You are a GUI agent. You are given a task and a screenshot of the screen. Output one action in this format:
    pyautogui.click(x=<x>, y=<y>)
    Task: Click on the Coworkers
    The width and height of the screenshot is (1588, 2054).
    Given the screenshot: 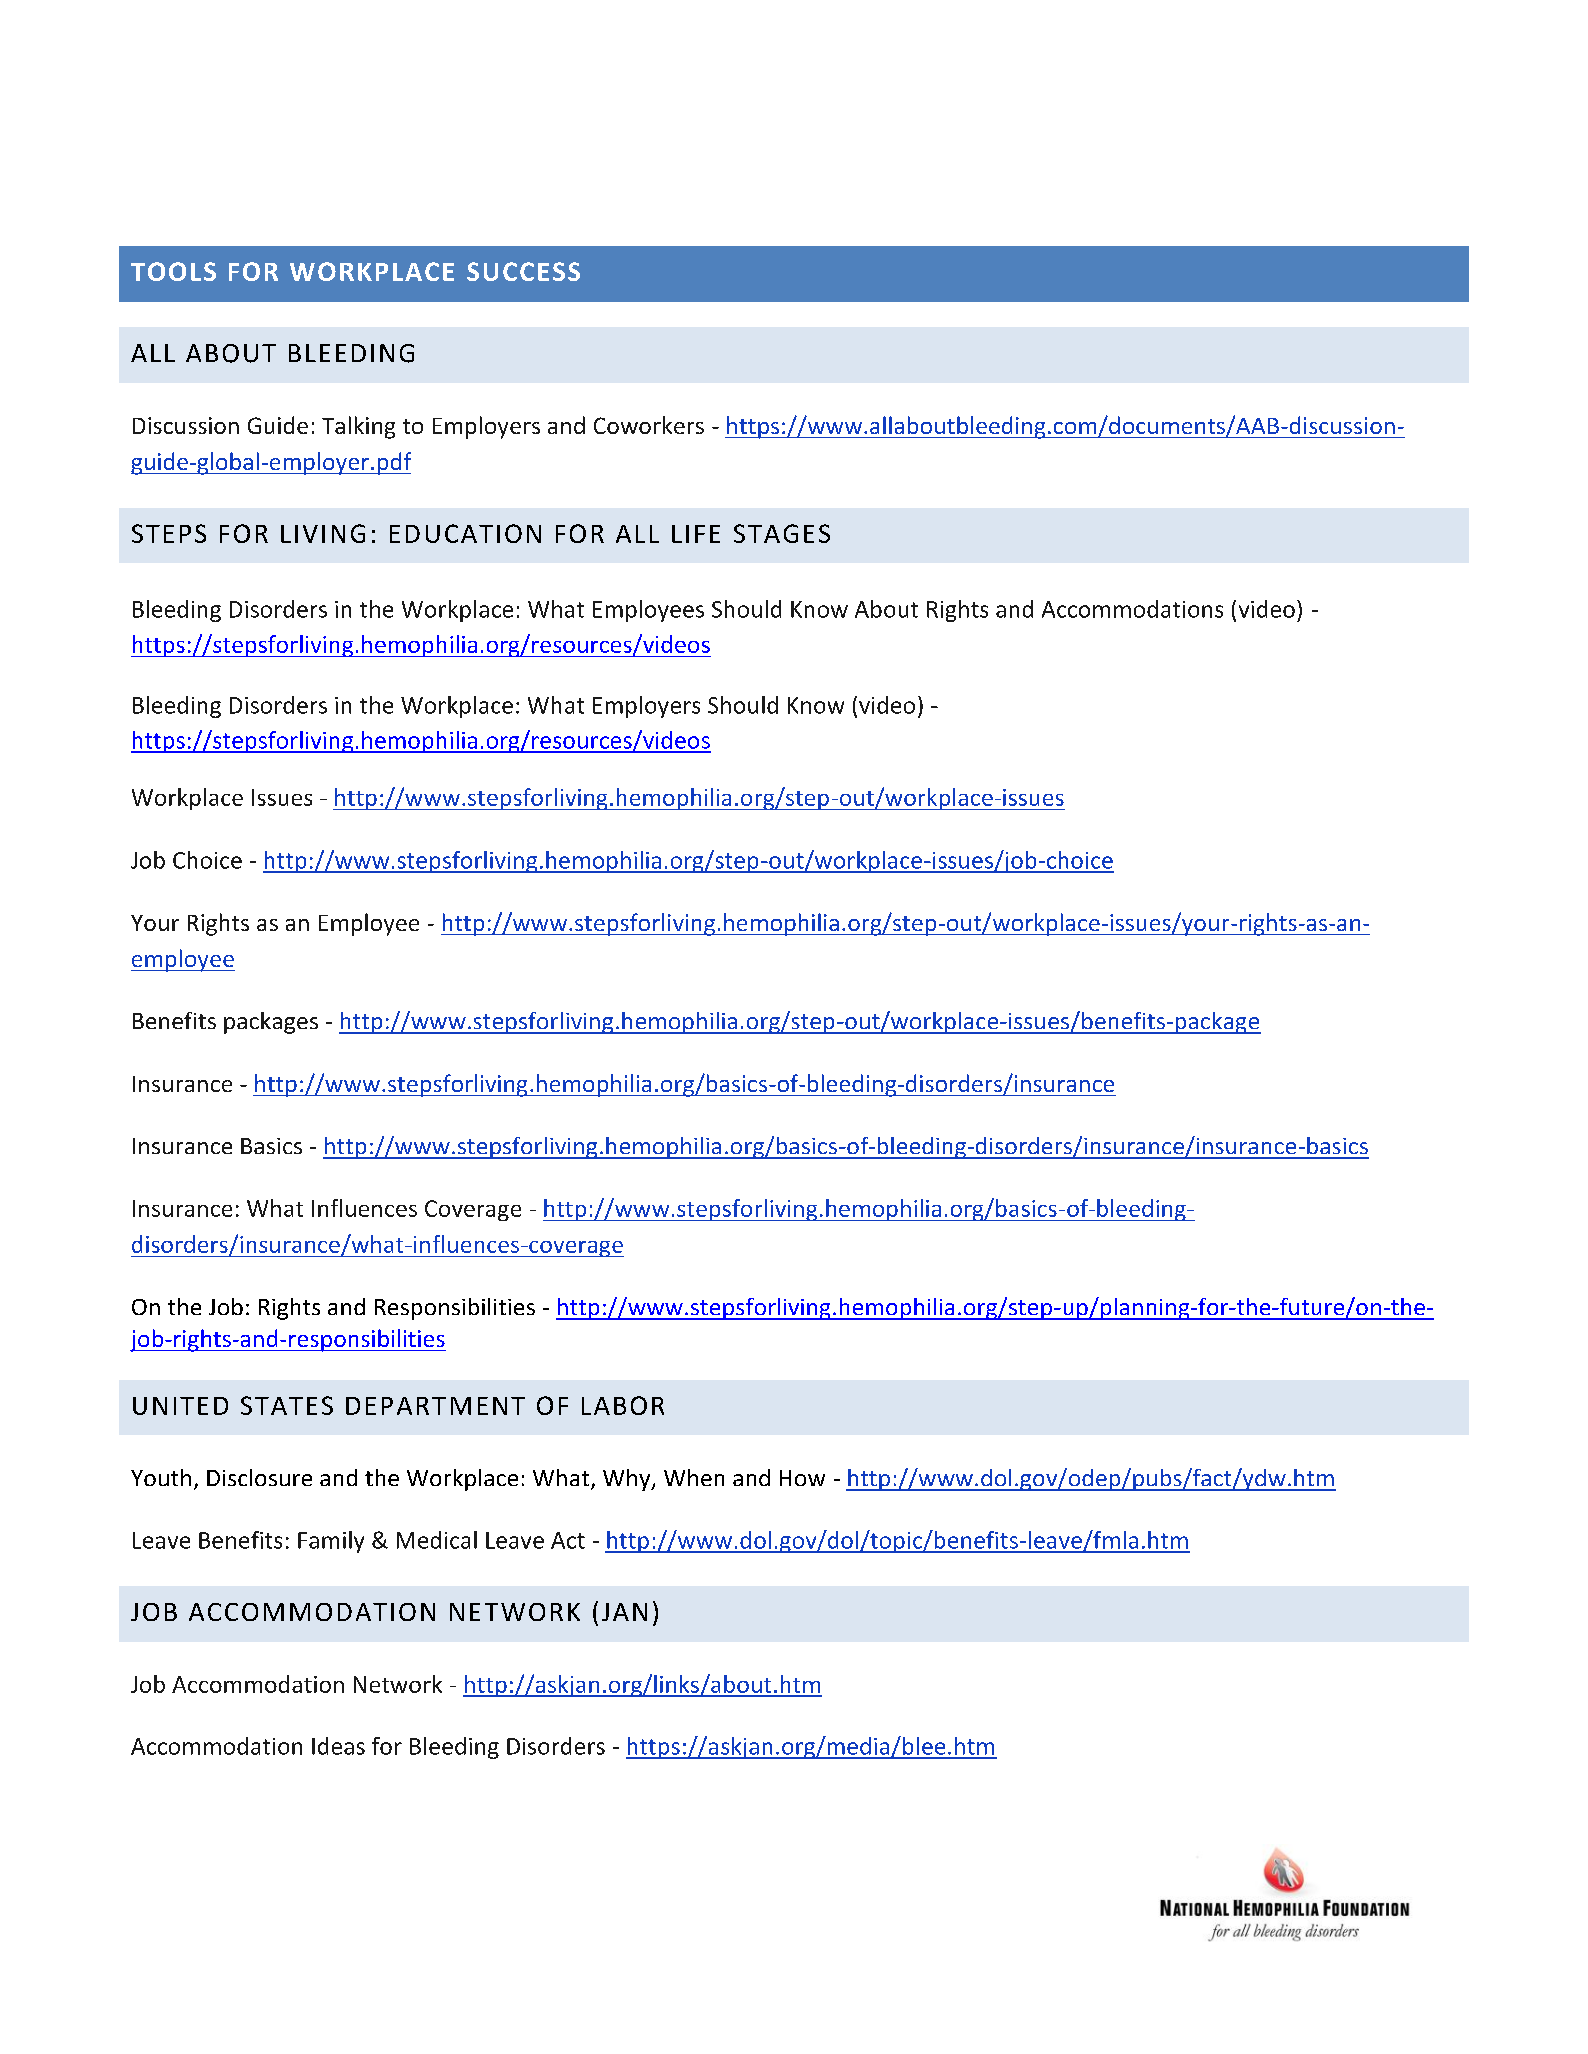 What is the action you would take?
    pyautogui.click(x=649, y=425)
